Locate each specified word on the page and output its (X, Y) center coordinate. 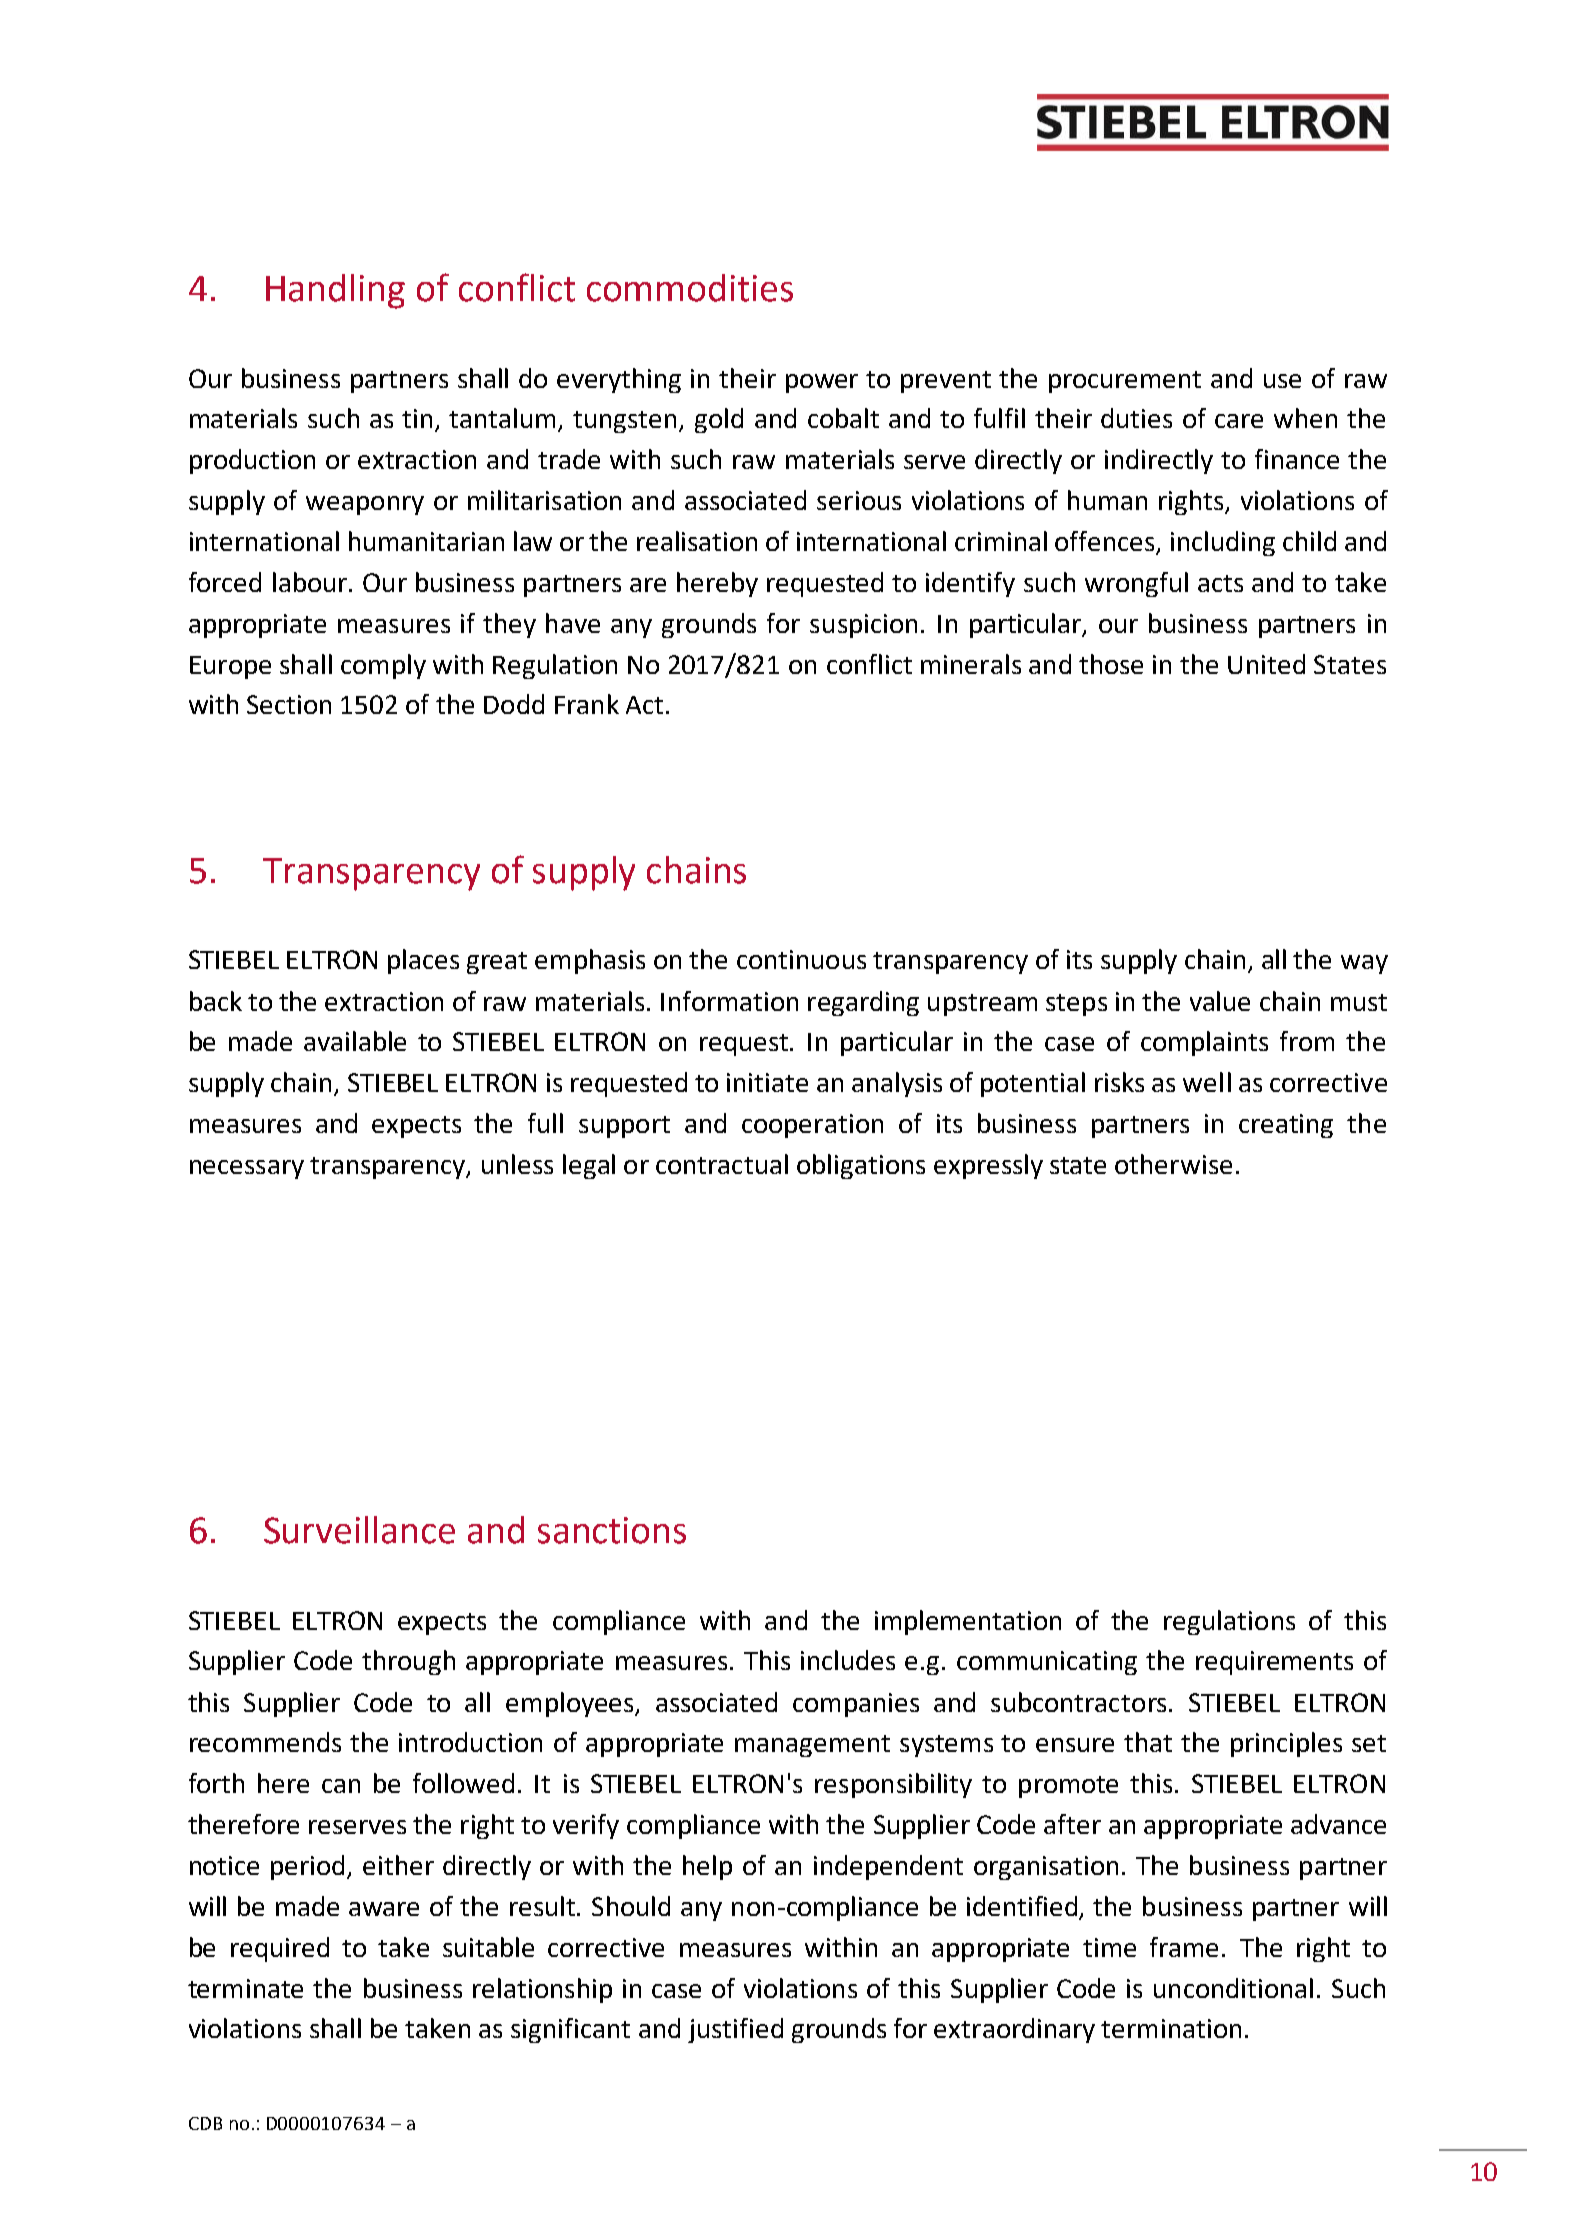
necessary (247, 1169)
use (1282, 381)
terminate (245, 1988)
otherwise (1173, 1164)
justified (735, 2030)
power (822, 383)
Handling (335, 291)
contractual (722, 1164)
